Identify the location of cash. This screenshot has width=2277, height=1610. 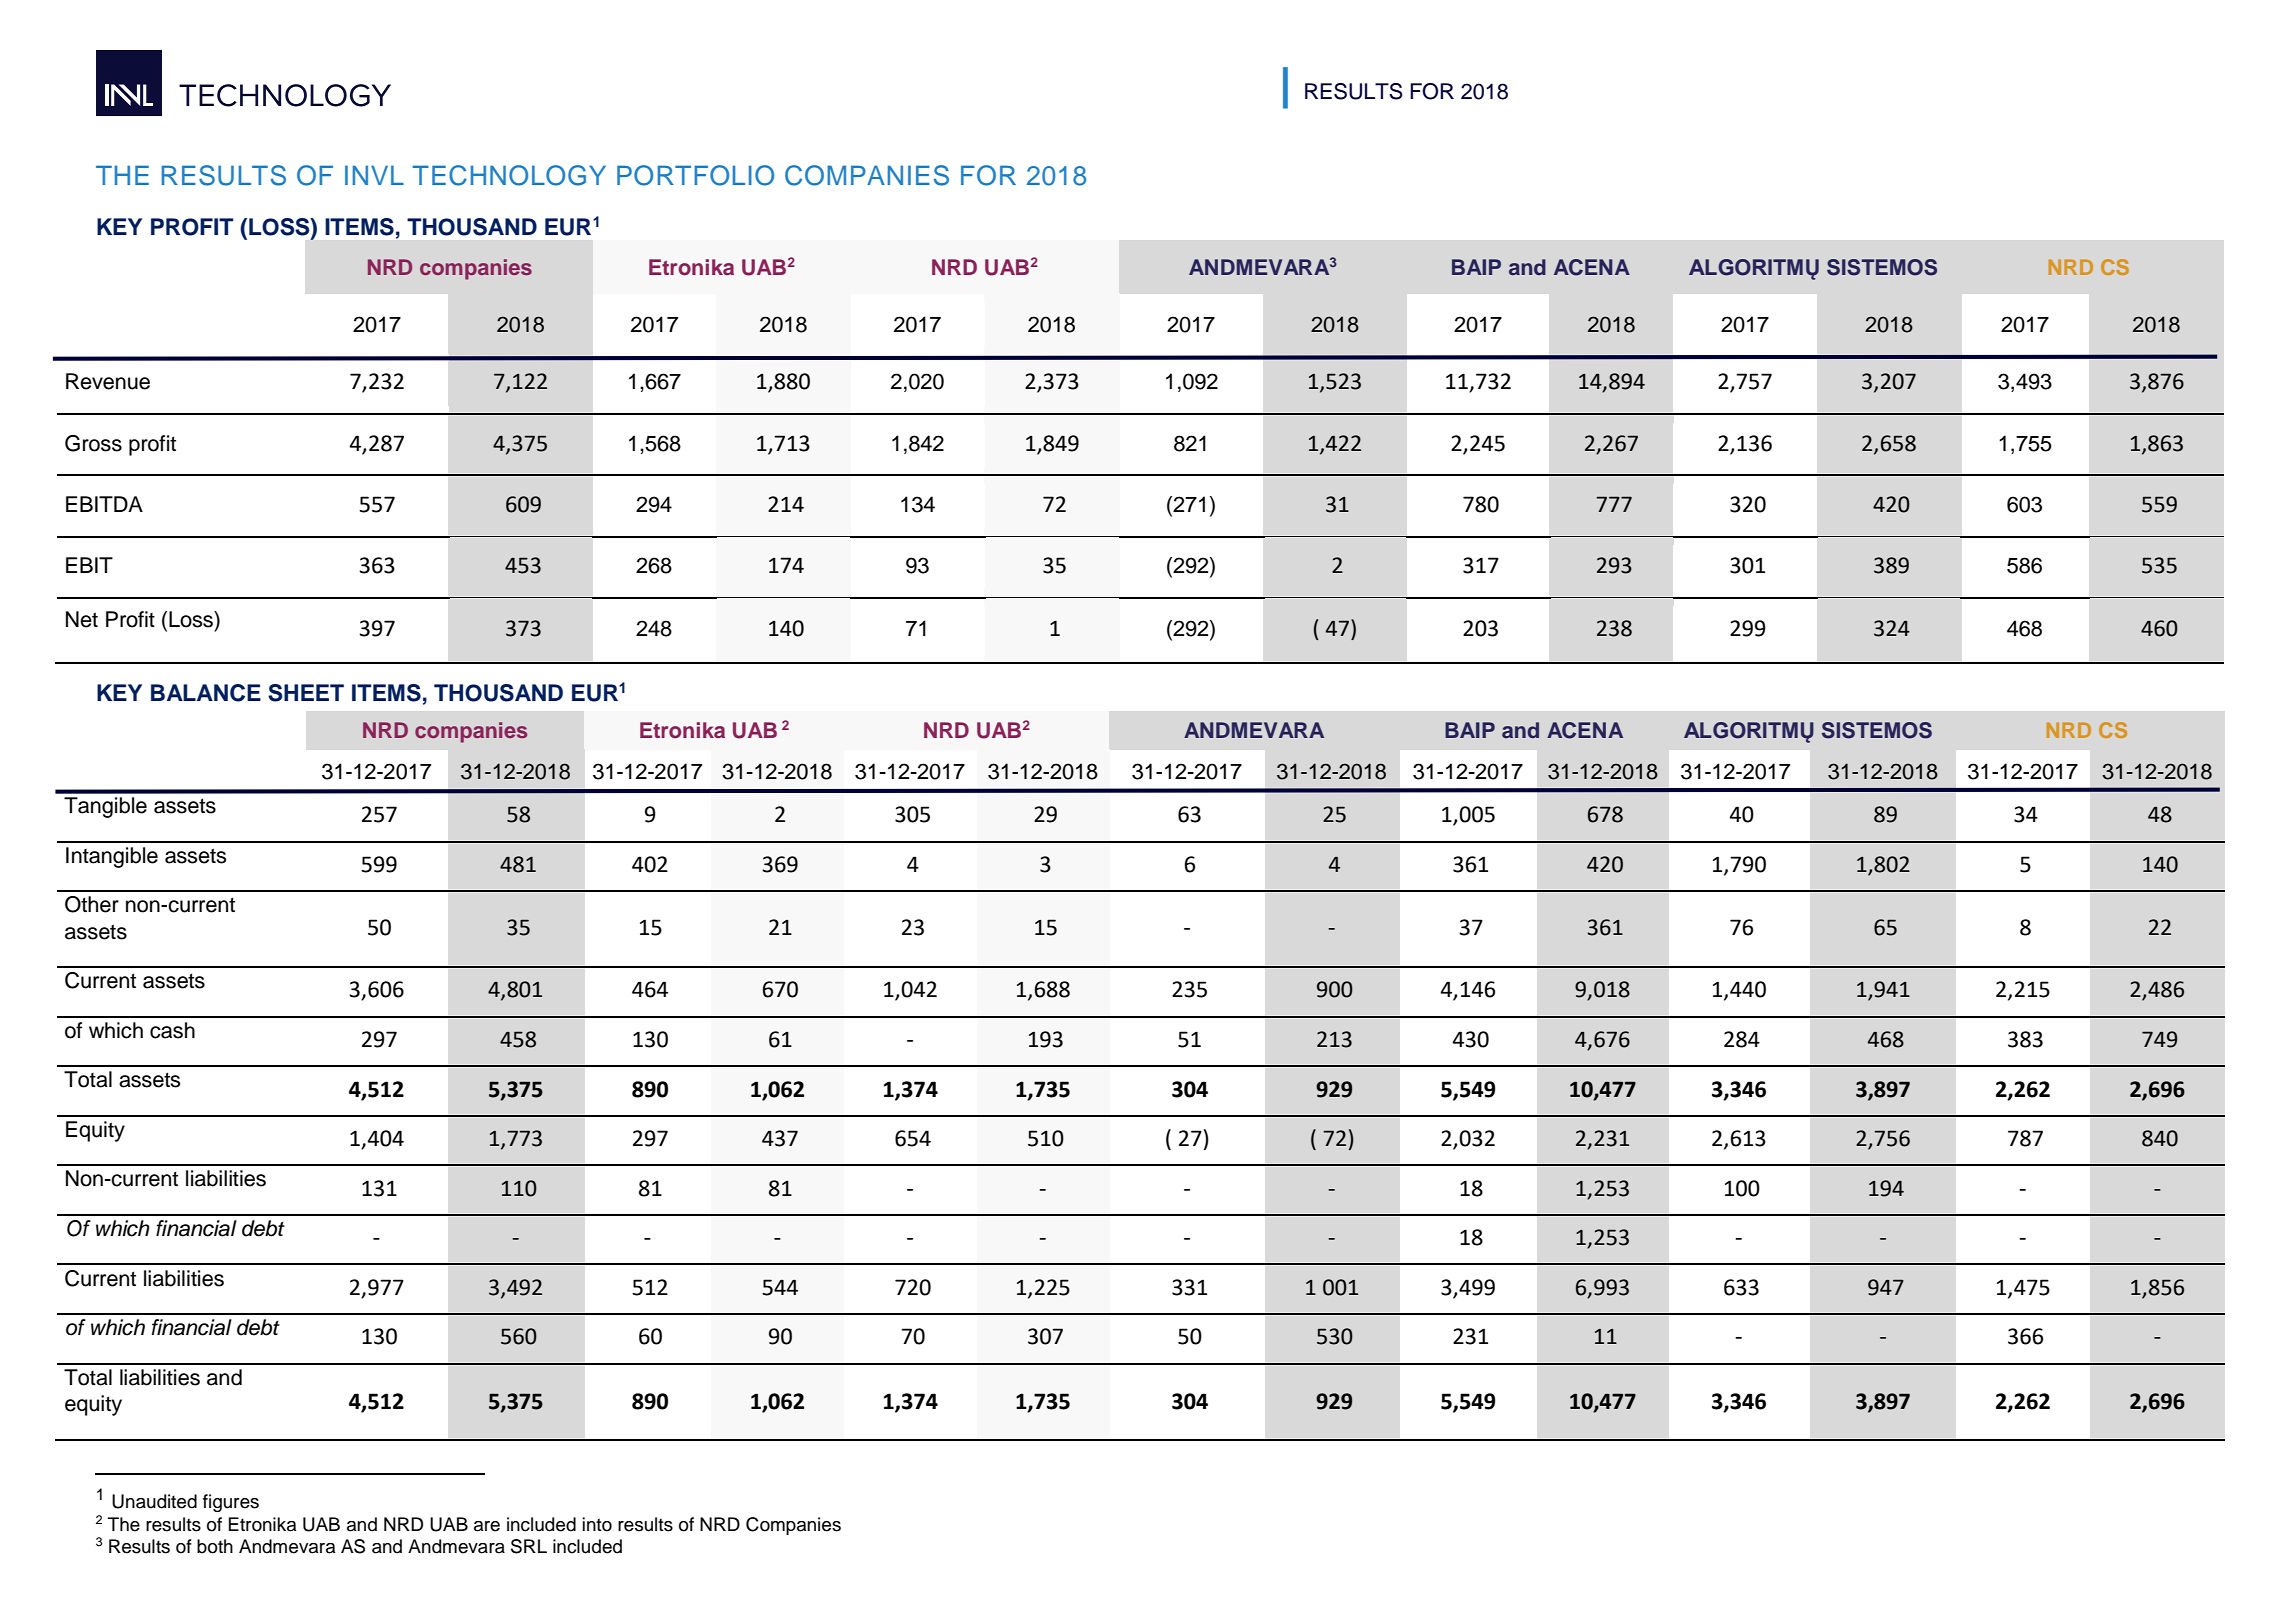
(172, 1030).
